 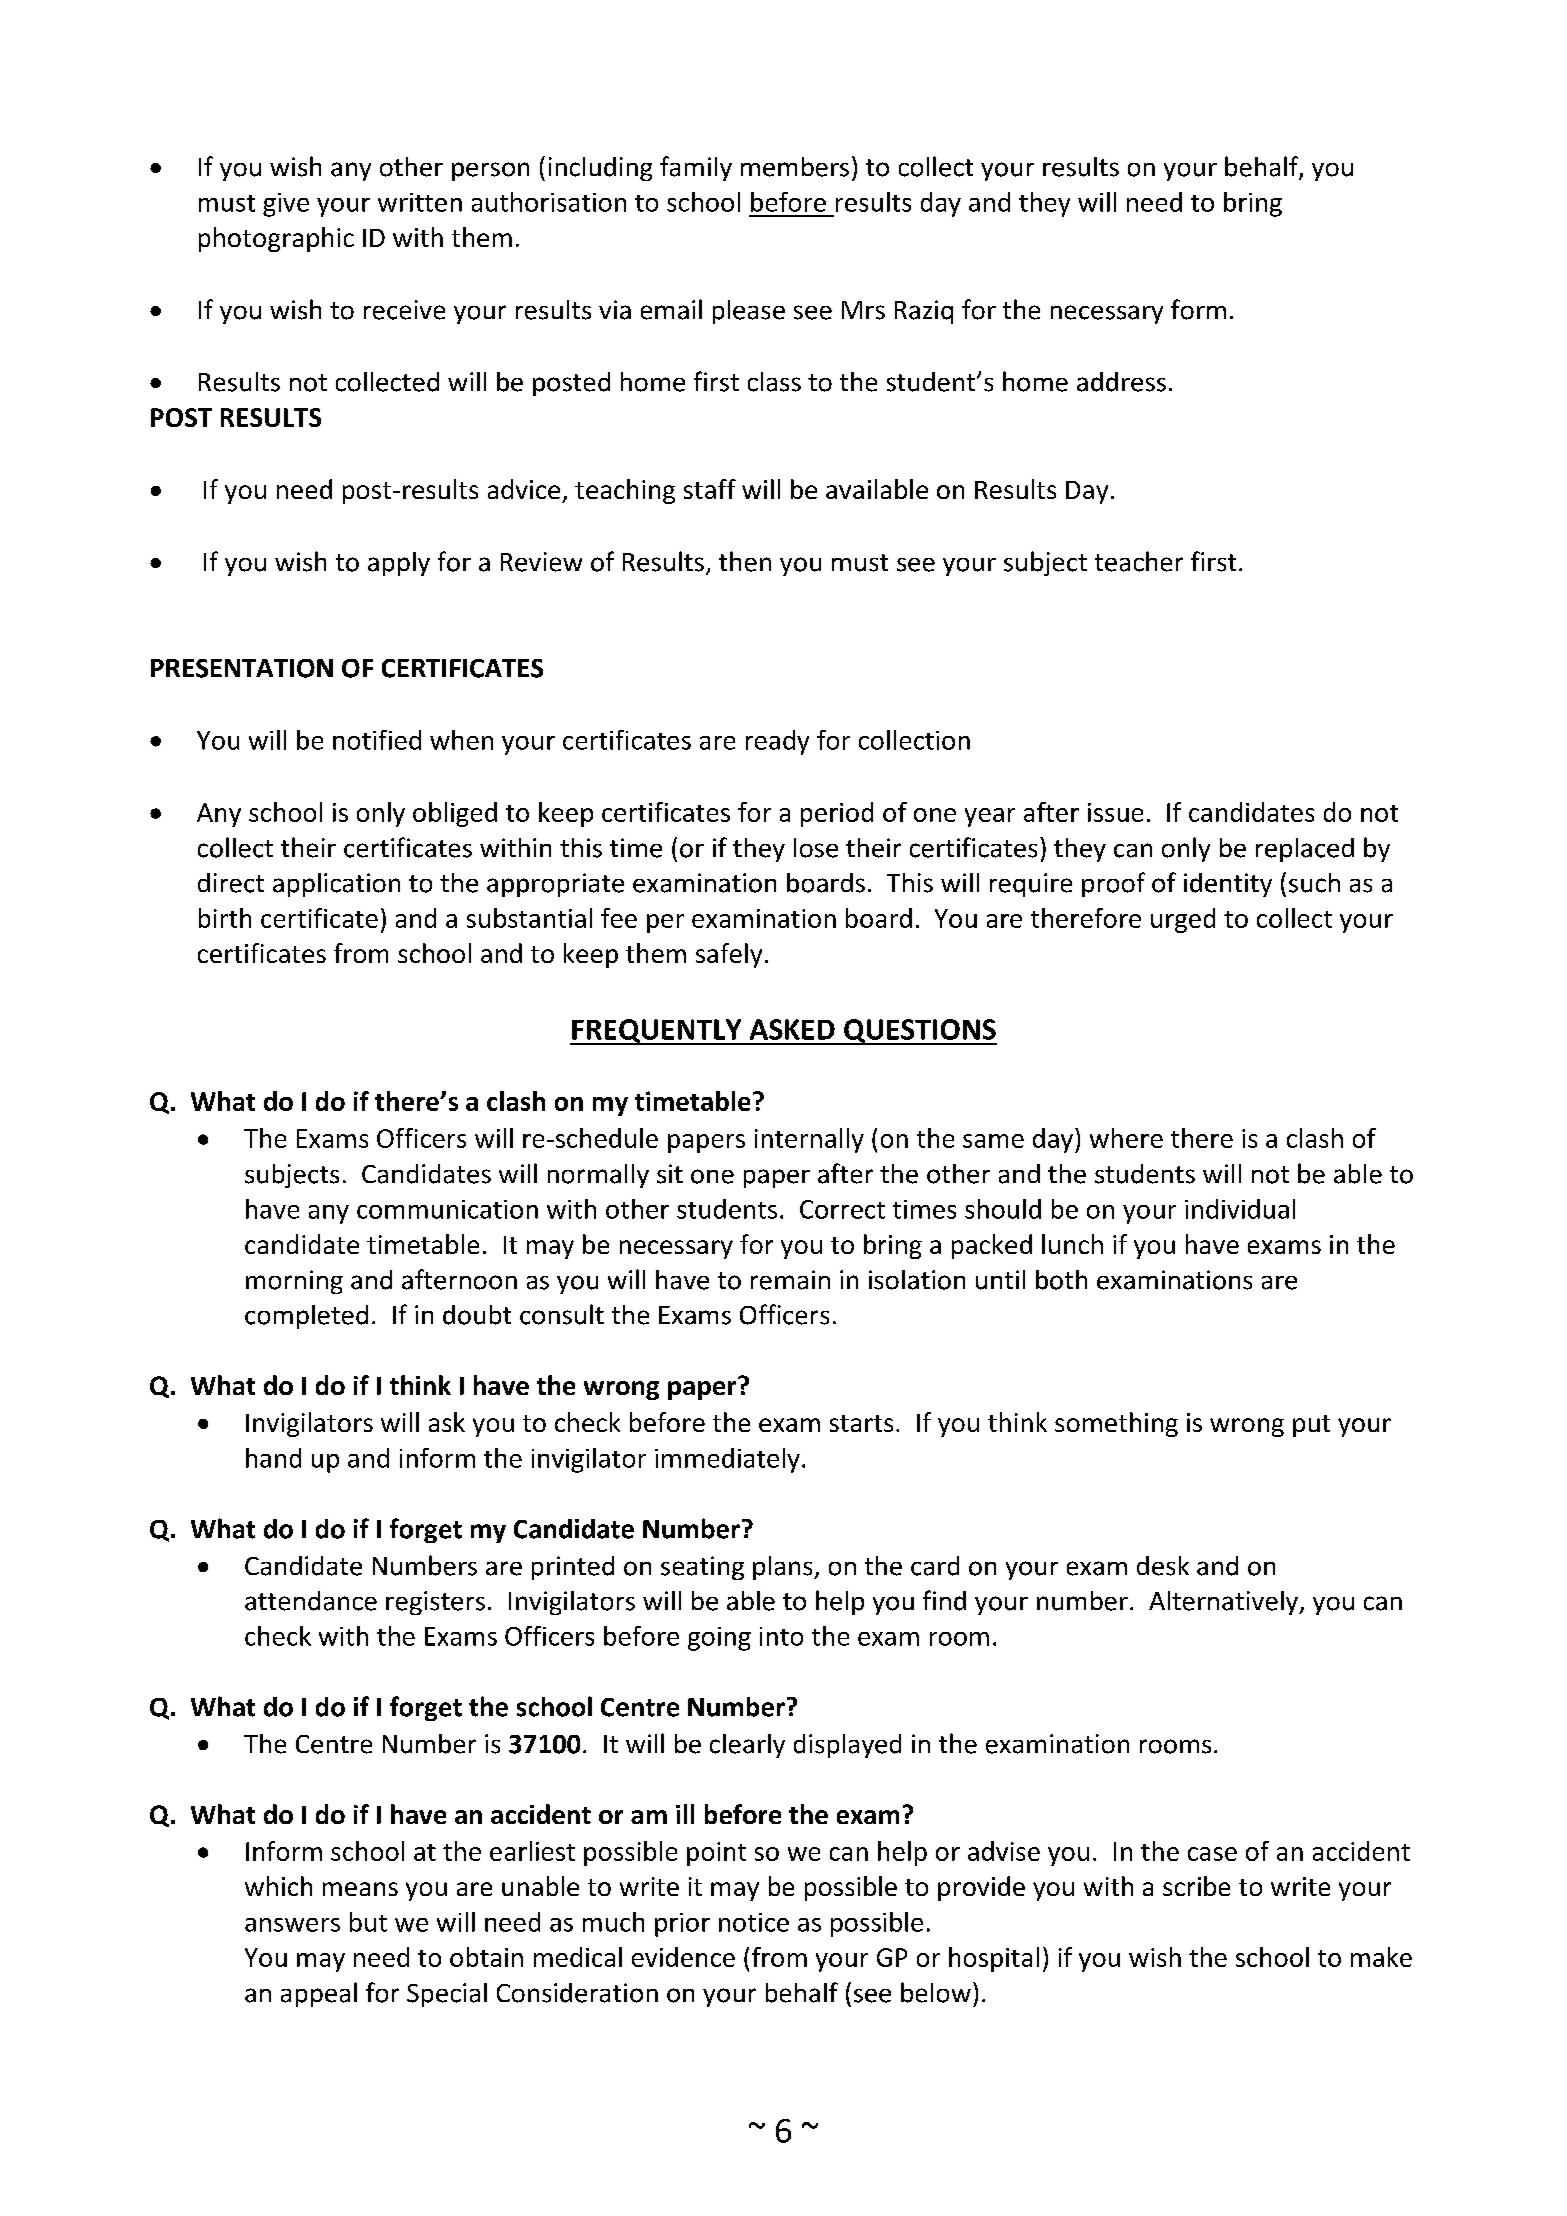 I want to click on but, so click(x=368, y=1922).
